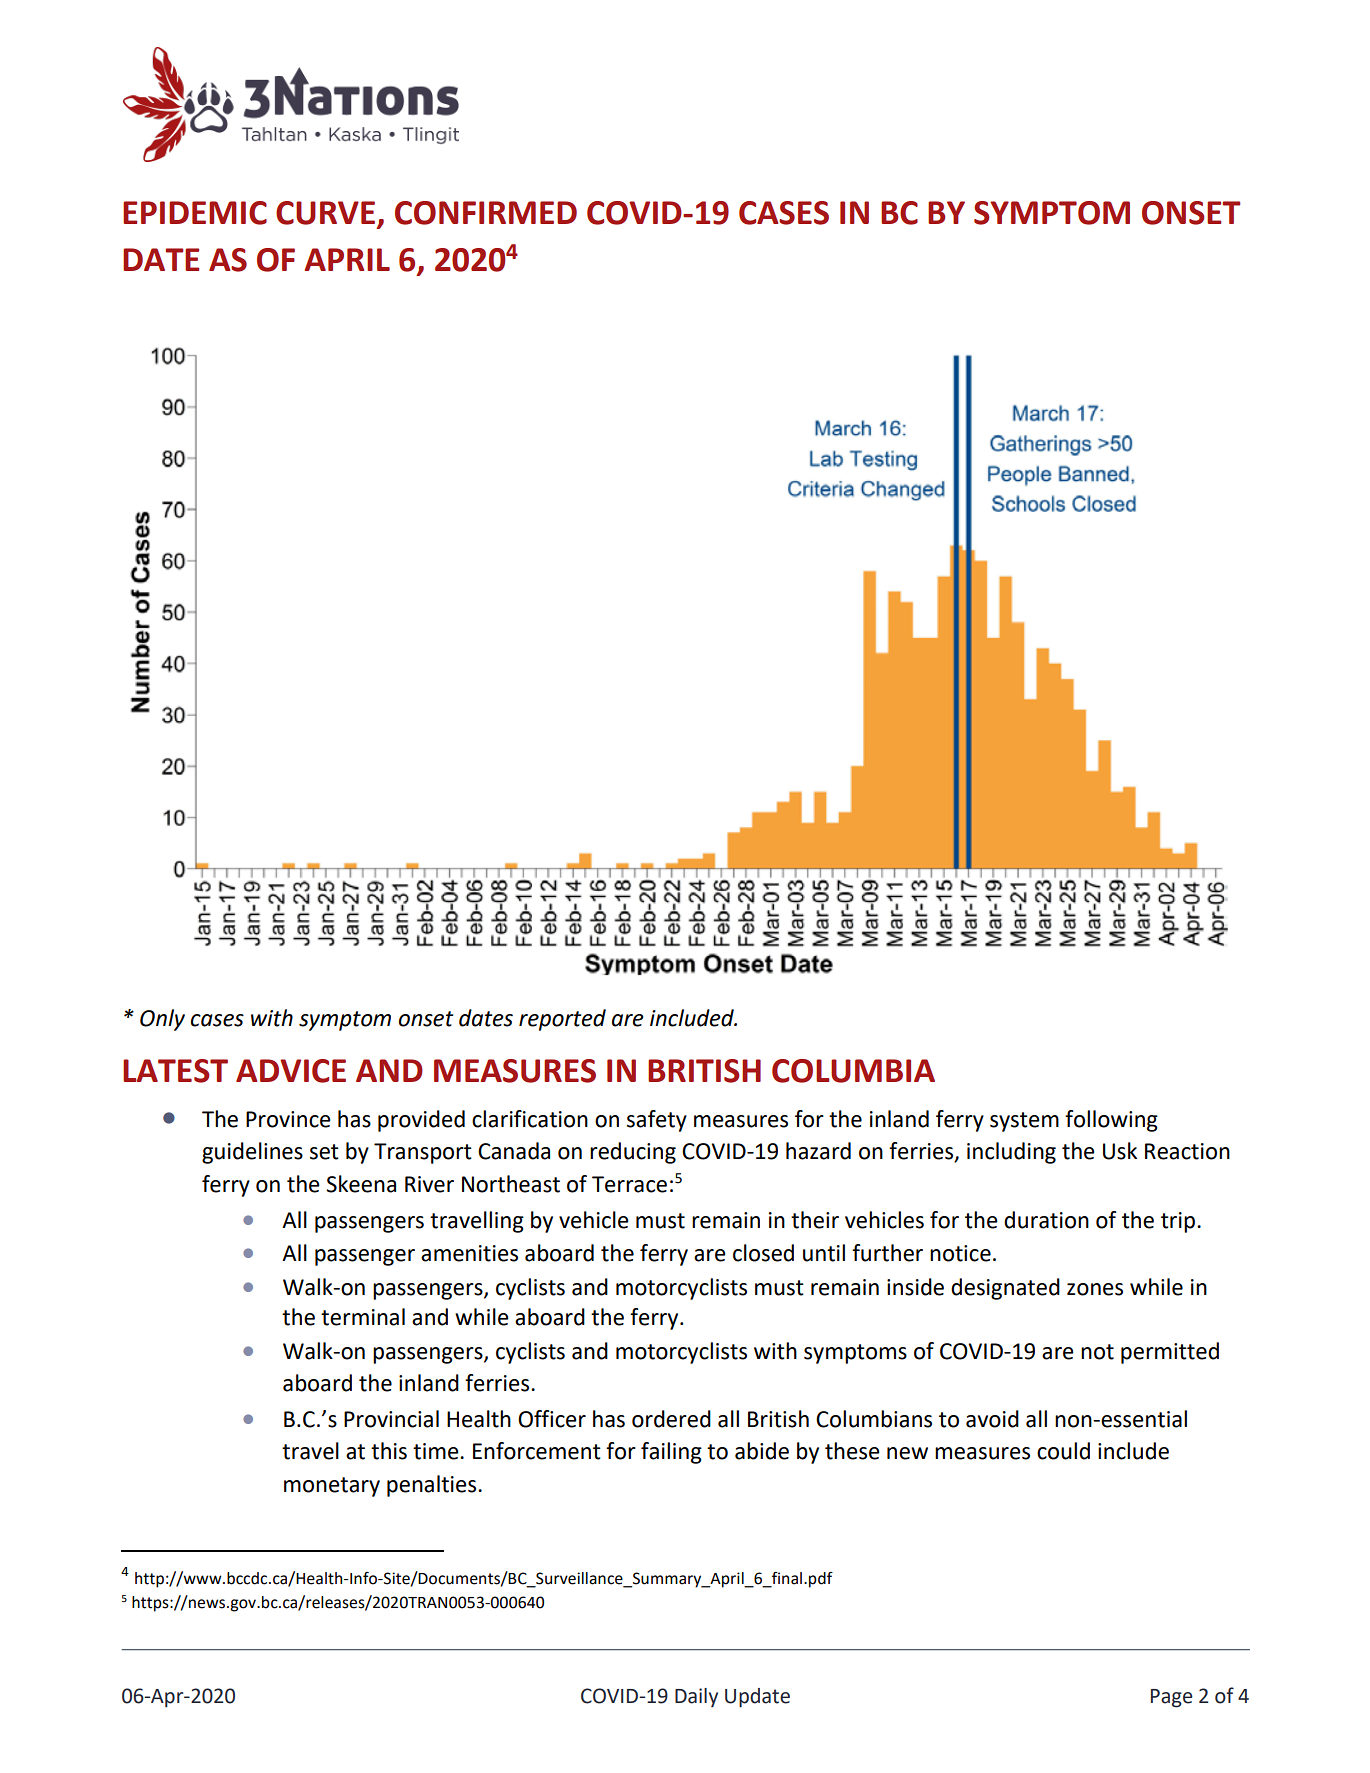  I want to click on following, so click(1111, 1121).
